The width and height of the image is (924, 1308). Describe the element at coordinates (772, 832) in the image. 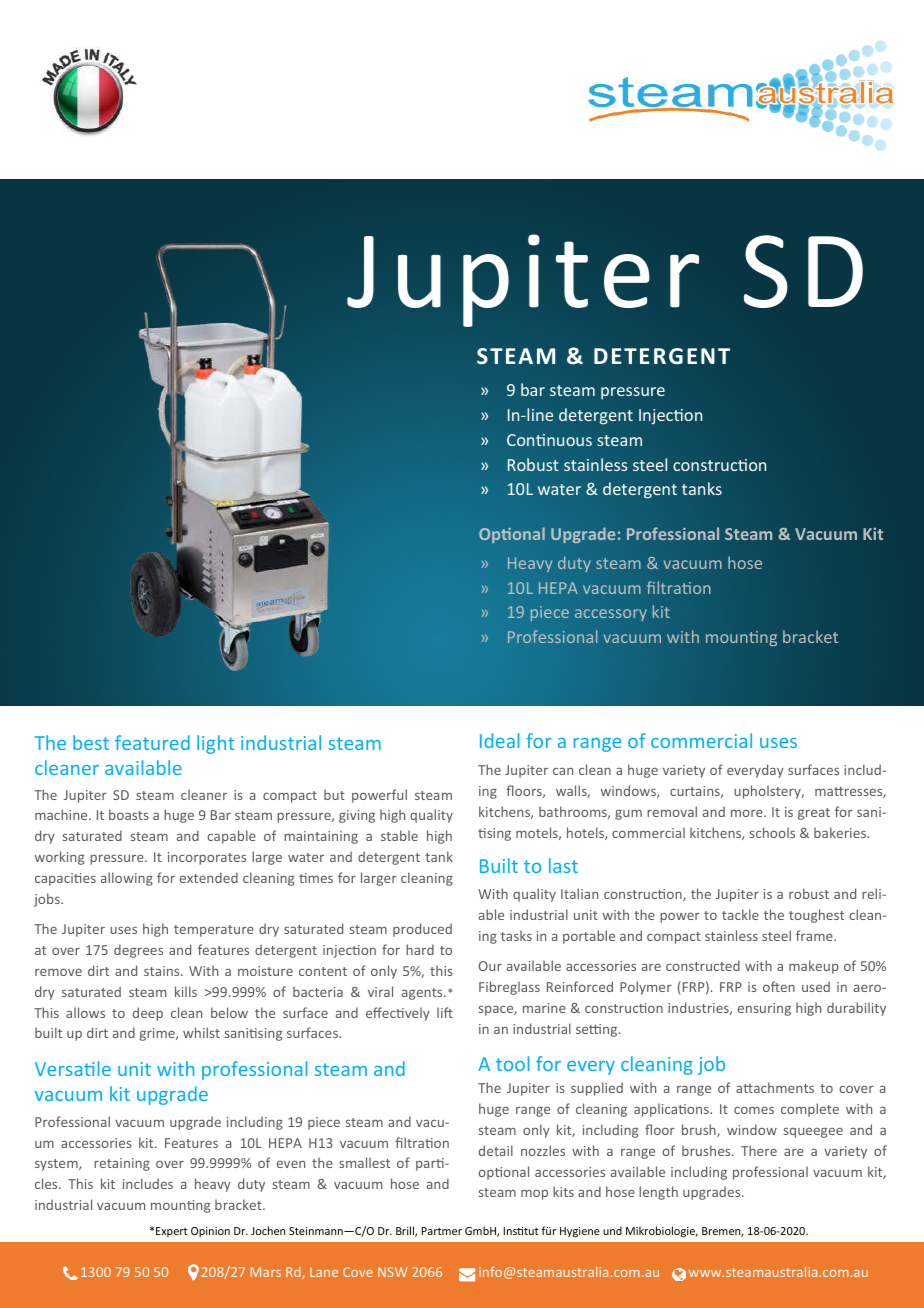

I see `schools` at that location.
